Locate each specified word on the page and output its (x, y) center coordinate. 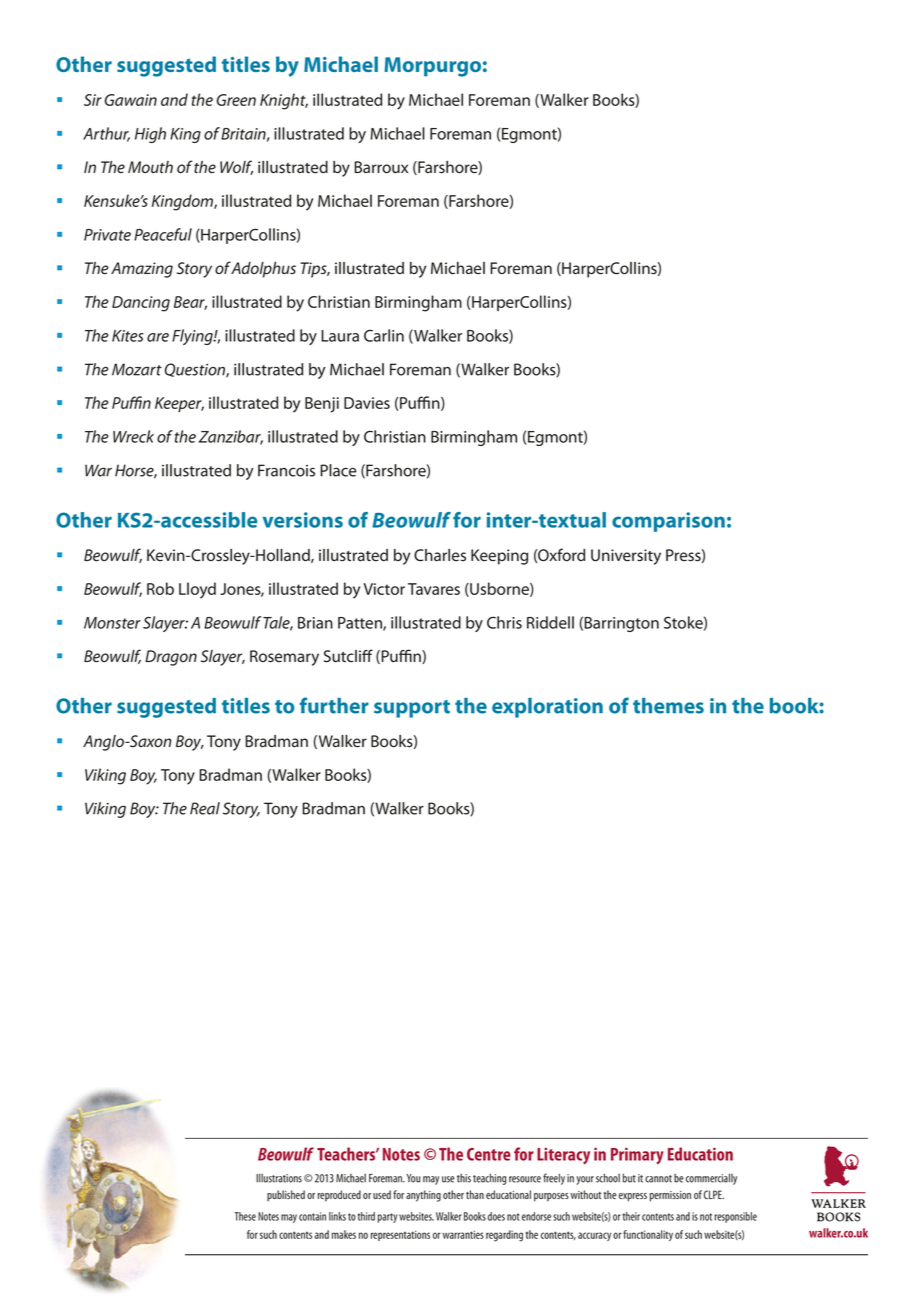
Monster (112, 623)
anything (423, 1196)
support (412, 709)
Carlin (384, 335)
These (245, 1216)
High (150, 135)
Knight (284, 101)
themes (668, 706)
